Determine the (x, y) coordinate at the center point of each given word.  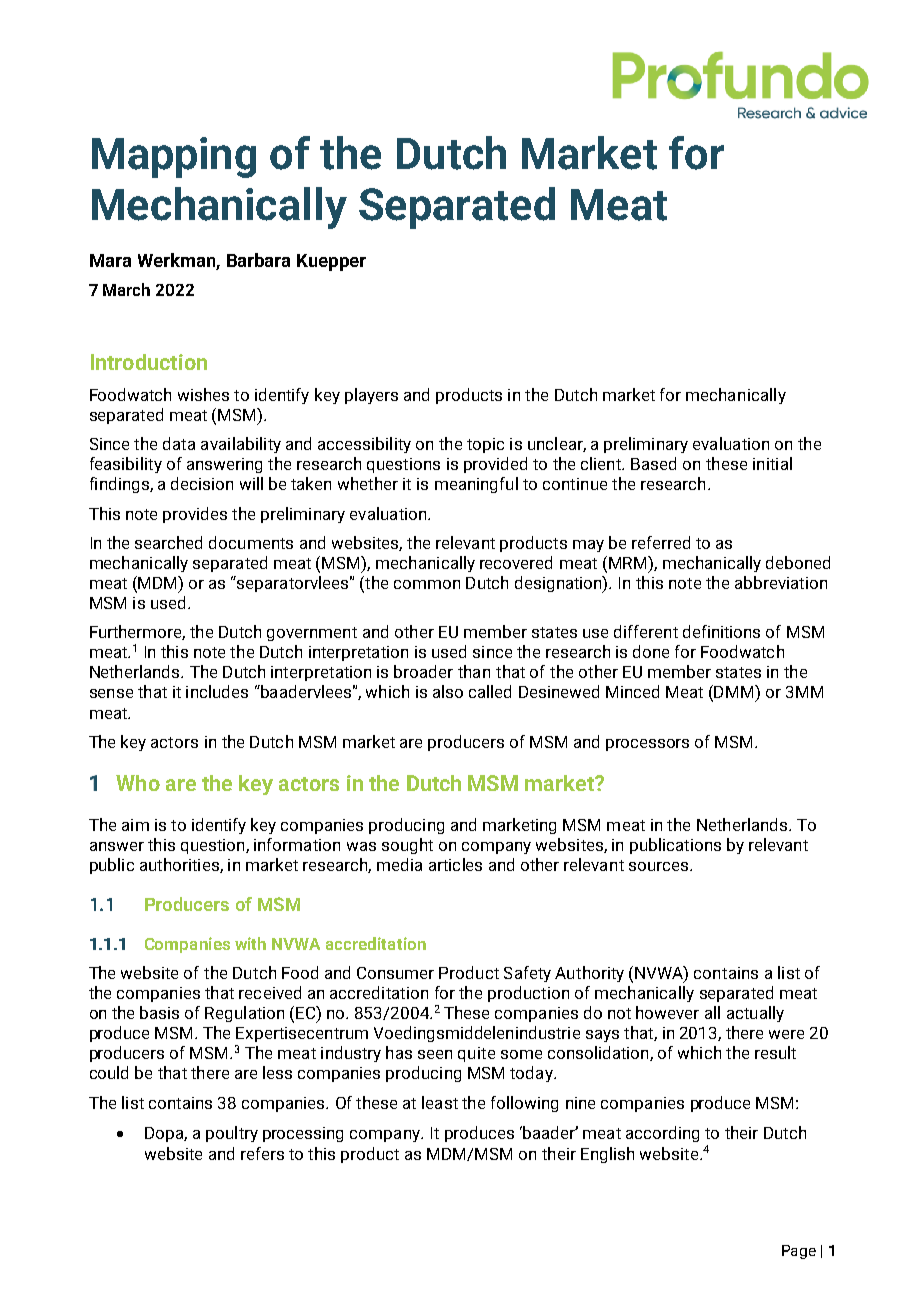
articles (455, 864)
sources (658, 866)
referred (661, 542)
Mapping (174, 157)
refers (262, 1153)
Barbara (258, 260)
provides (195, 515)
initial (772, 463)
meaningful (476, 485)
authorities (180, 865)
